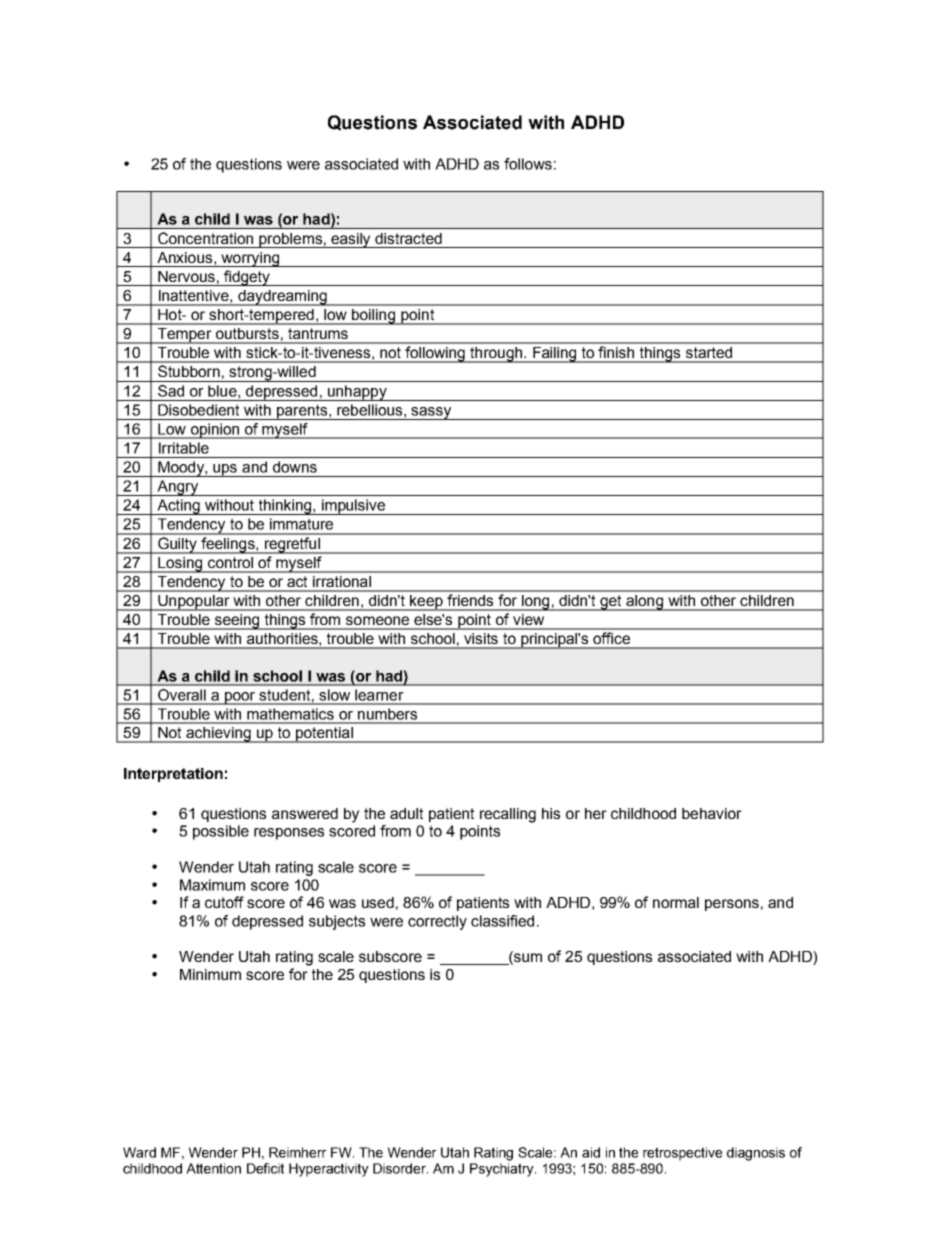  I want to click on problems, so click(290, 240).
